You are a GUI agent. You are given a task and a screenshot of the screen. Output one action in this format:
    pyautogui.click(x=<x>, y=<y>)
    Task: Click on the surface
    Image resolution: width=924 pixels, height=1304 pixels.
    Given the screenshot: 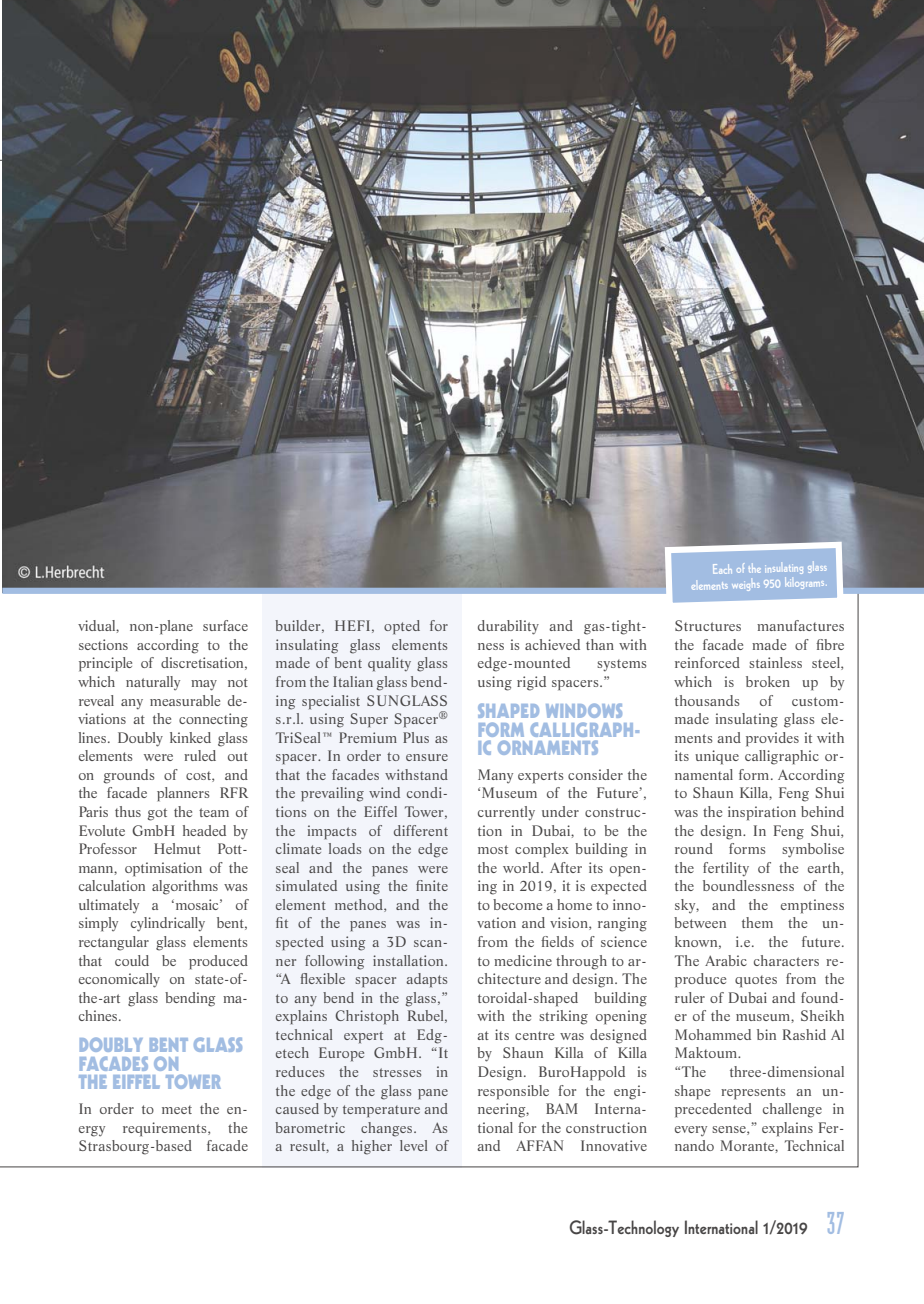 What is the action you would take?
    pyautogui.click(x=225, y=625)
